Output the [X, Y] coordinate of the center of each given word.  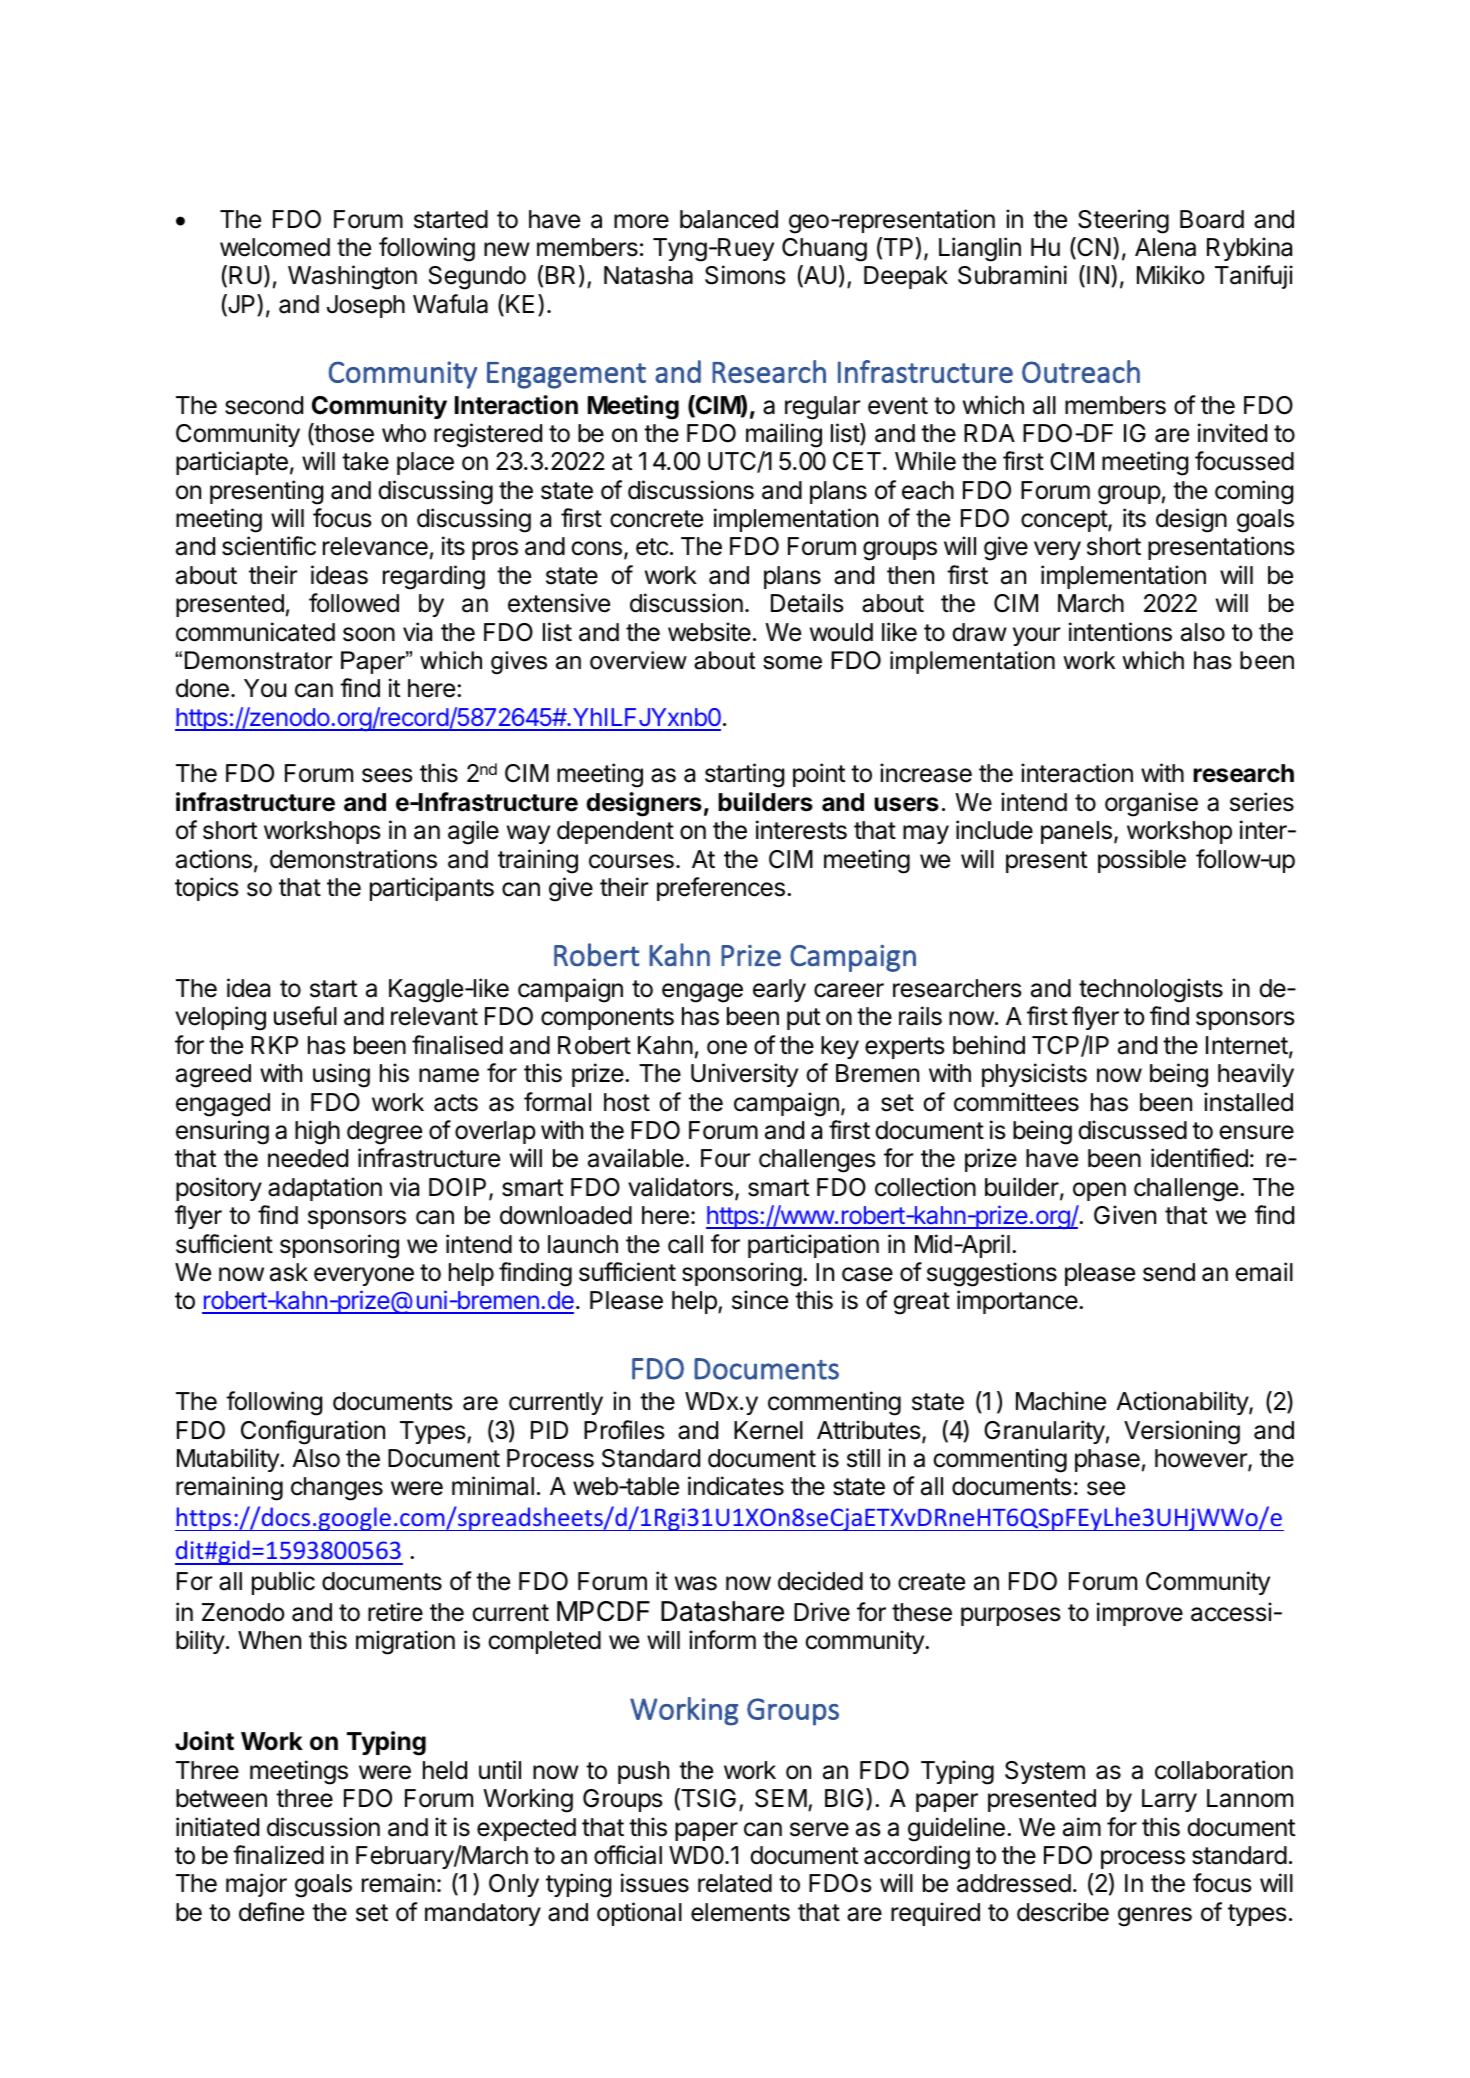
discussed [1132, 1130]
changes [337, 1489]
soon [369, 634]
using [341, 1075]
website [709, 632]
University [744, 1075]
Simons [745, 275]
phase [1107, 1460]
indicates [736, 1486]
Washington [352, 277]
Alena [1165, 247]
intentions [1120, 632]
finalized [278, 1855]
